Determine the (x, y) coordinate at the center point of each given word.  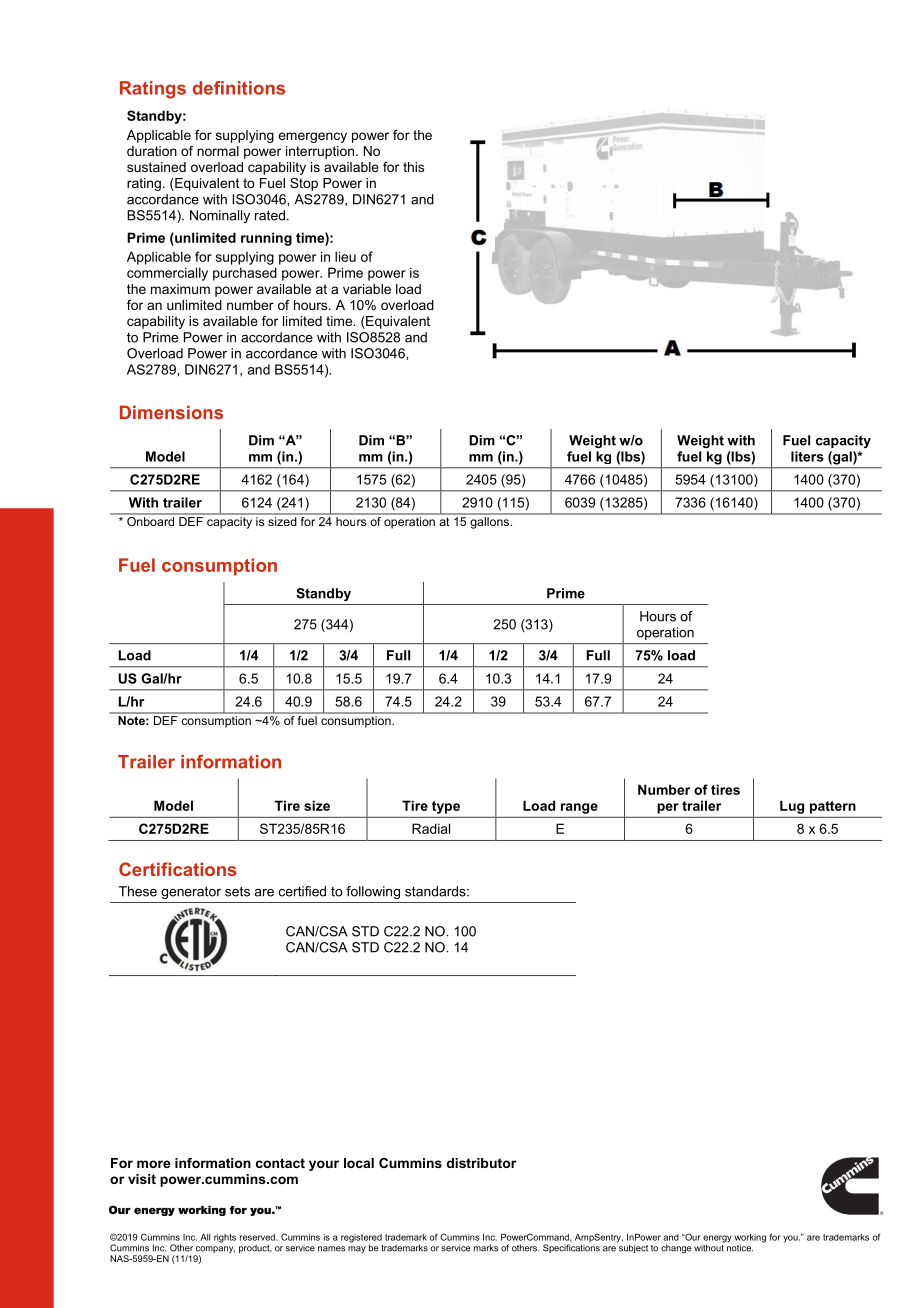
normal (218, 151)
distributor (481, 1163)
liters (807, 456)
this (413, 167)
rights (225, 1238)
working (750, 1239)
